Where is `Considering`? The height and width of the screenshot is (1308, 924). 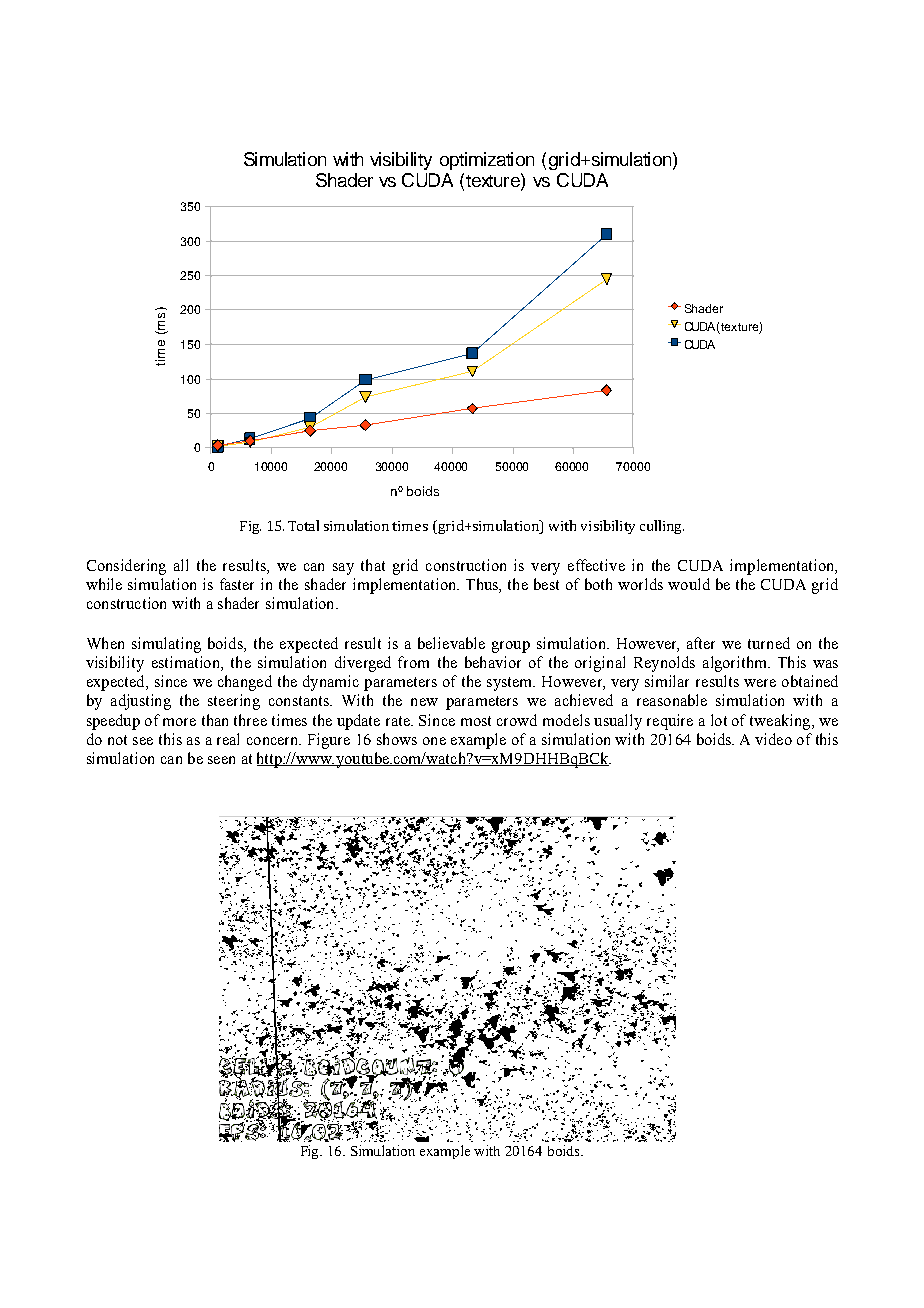 Considering is located at coordinates (126, 567).
